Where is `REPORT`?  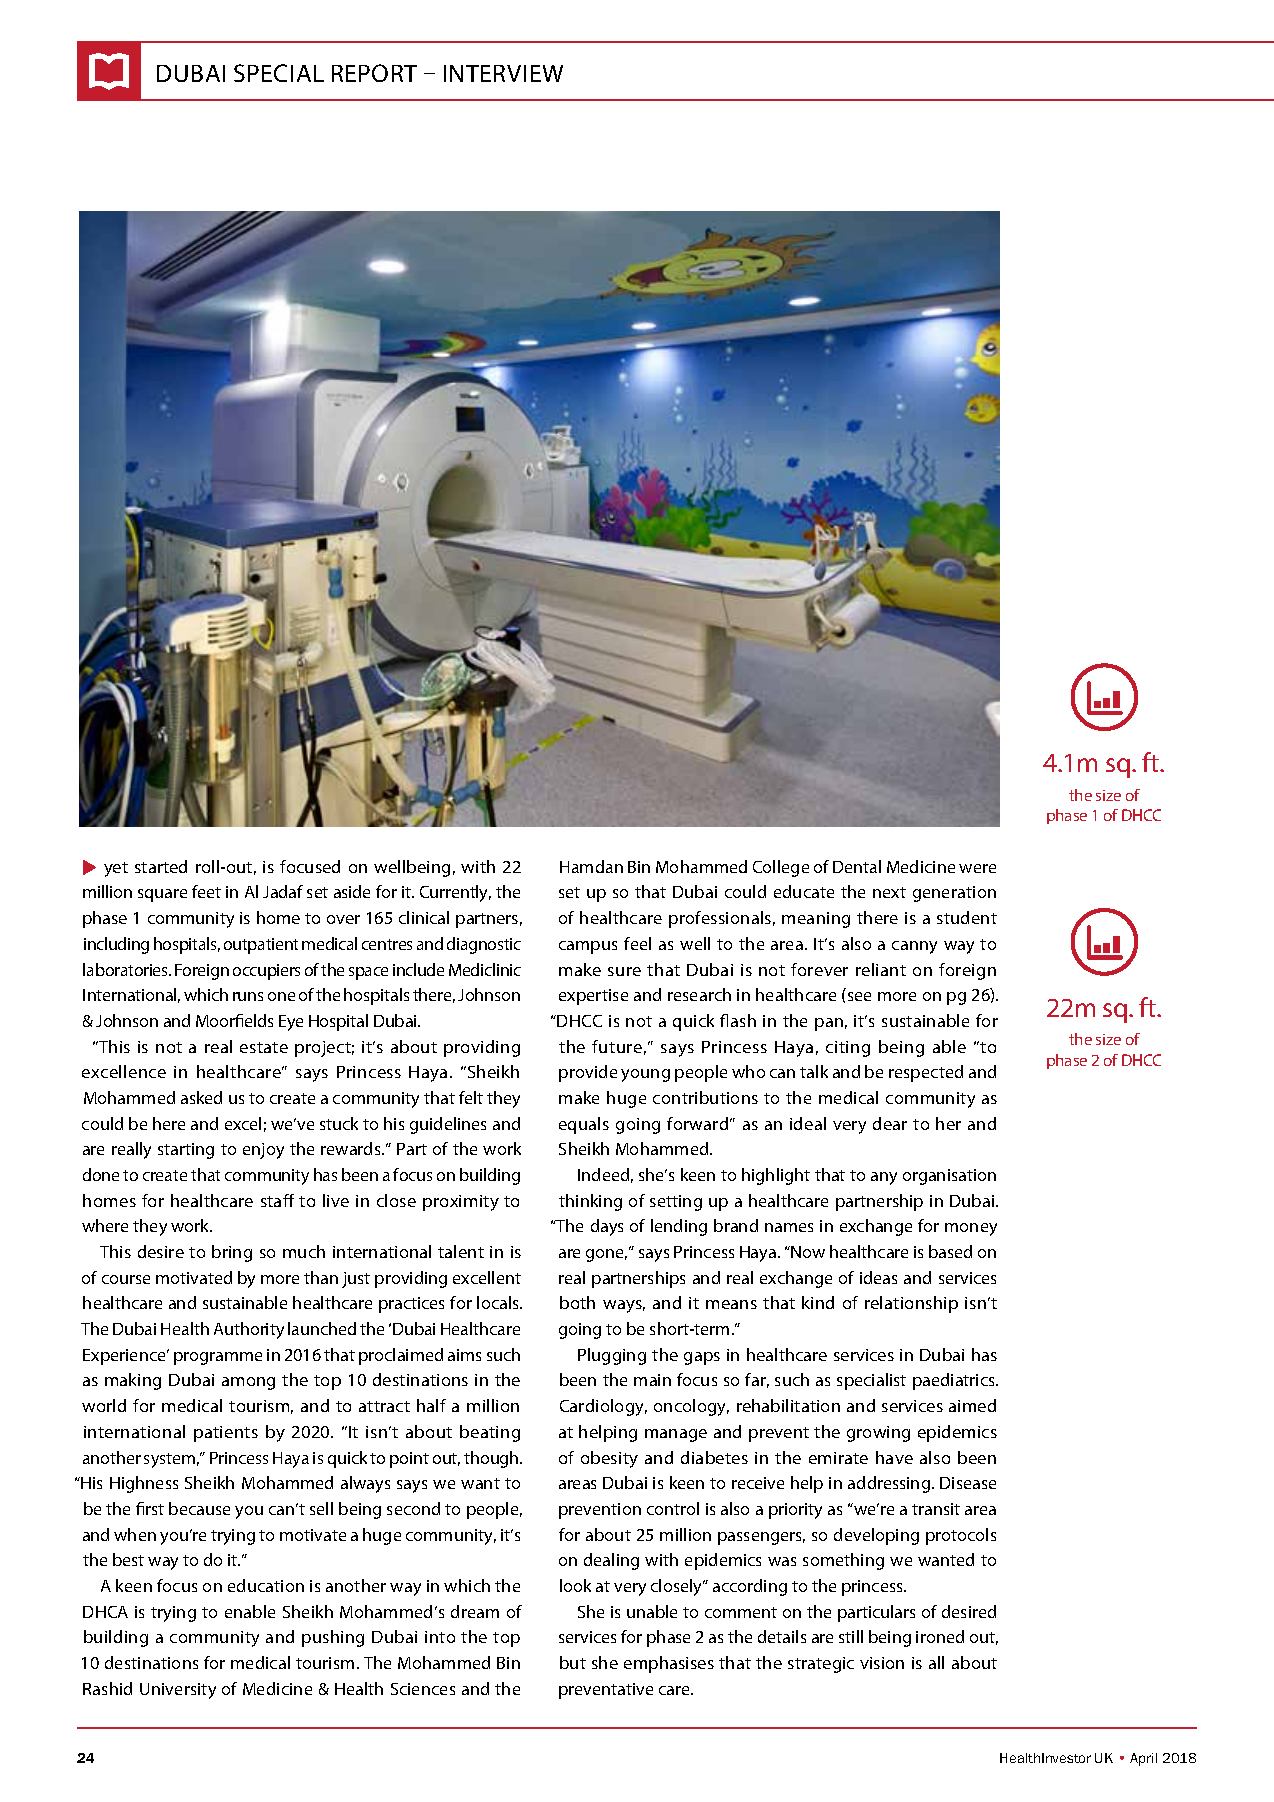 REPORT is located at coordinates (374, 73).
